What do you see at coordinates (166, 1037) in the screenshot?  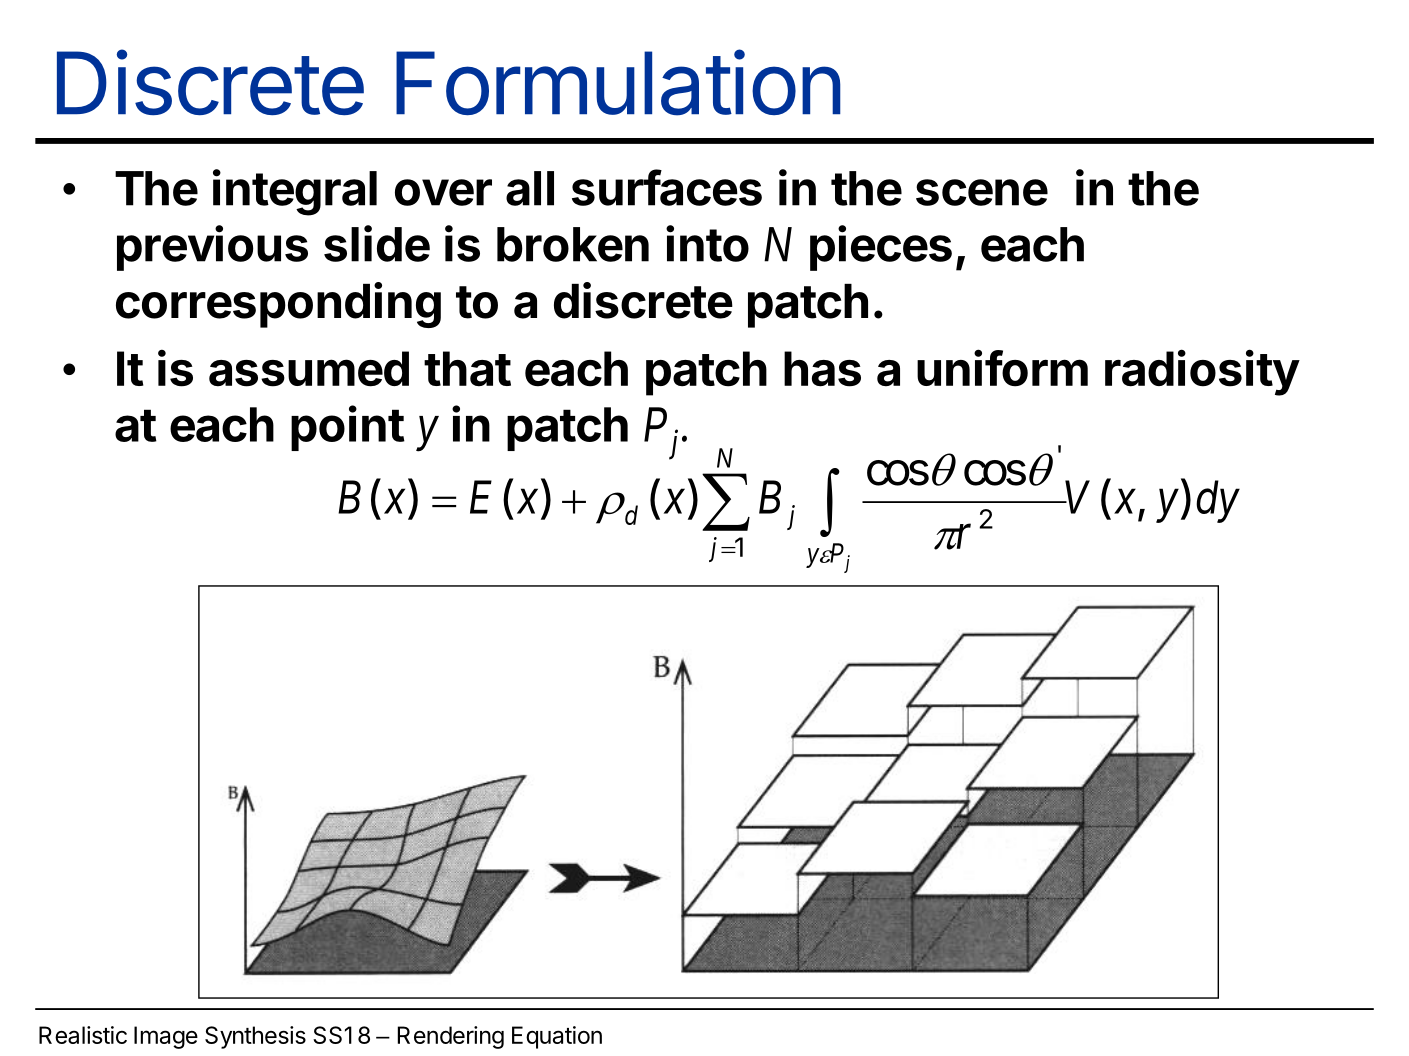 I see `Image` at bounding box center [166, 1037].
